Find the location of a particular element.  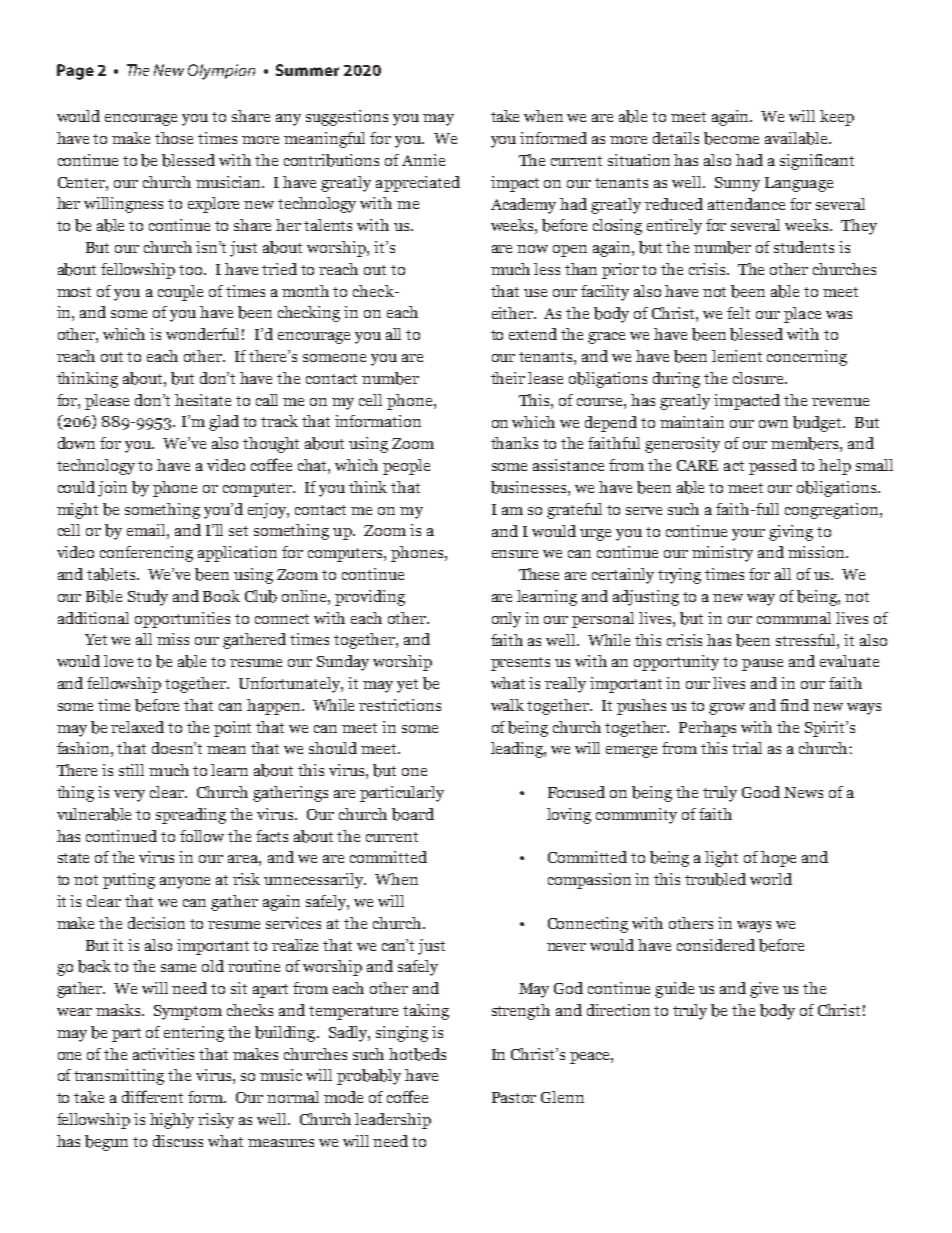

board is located at coordinates (413, 814).
